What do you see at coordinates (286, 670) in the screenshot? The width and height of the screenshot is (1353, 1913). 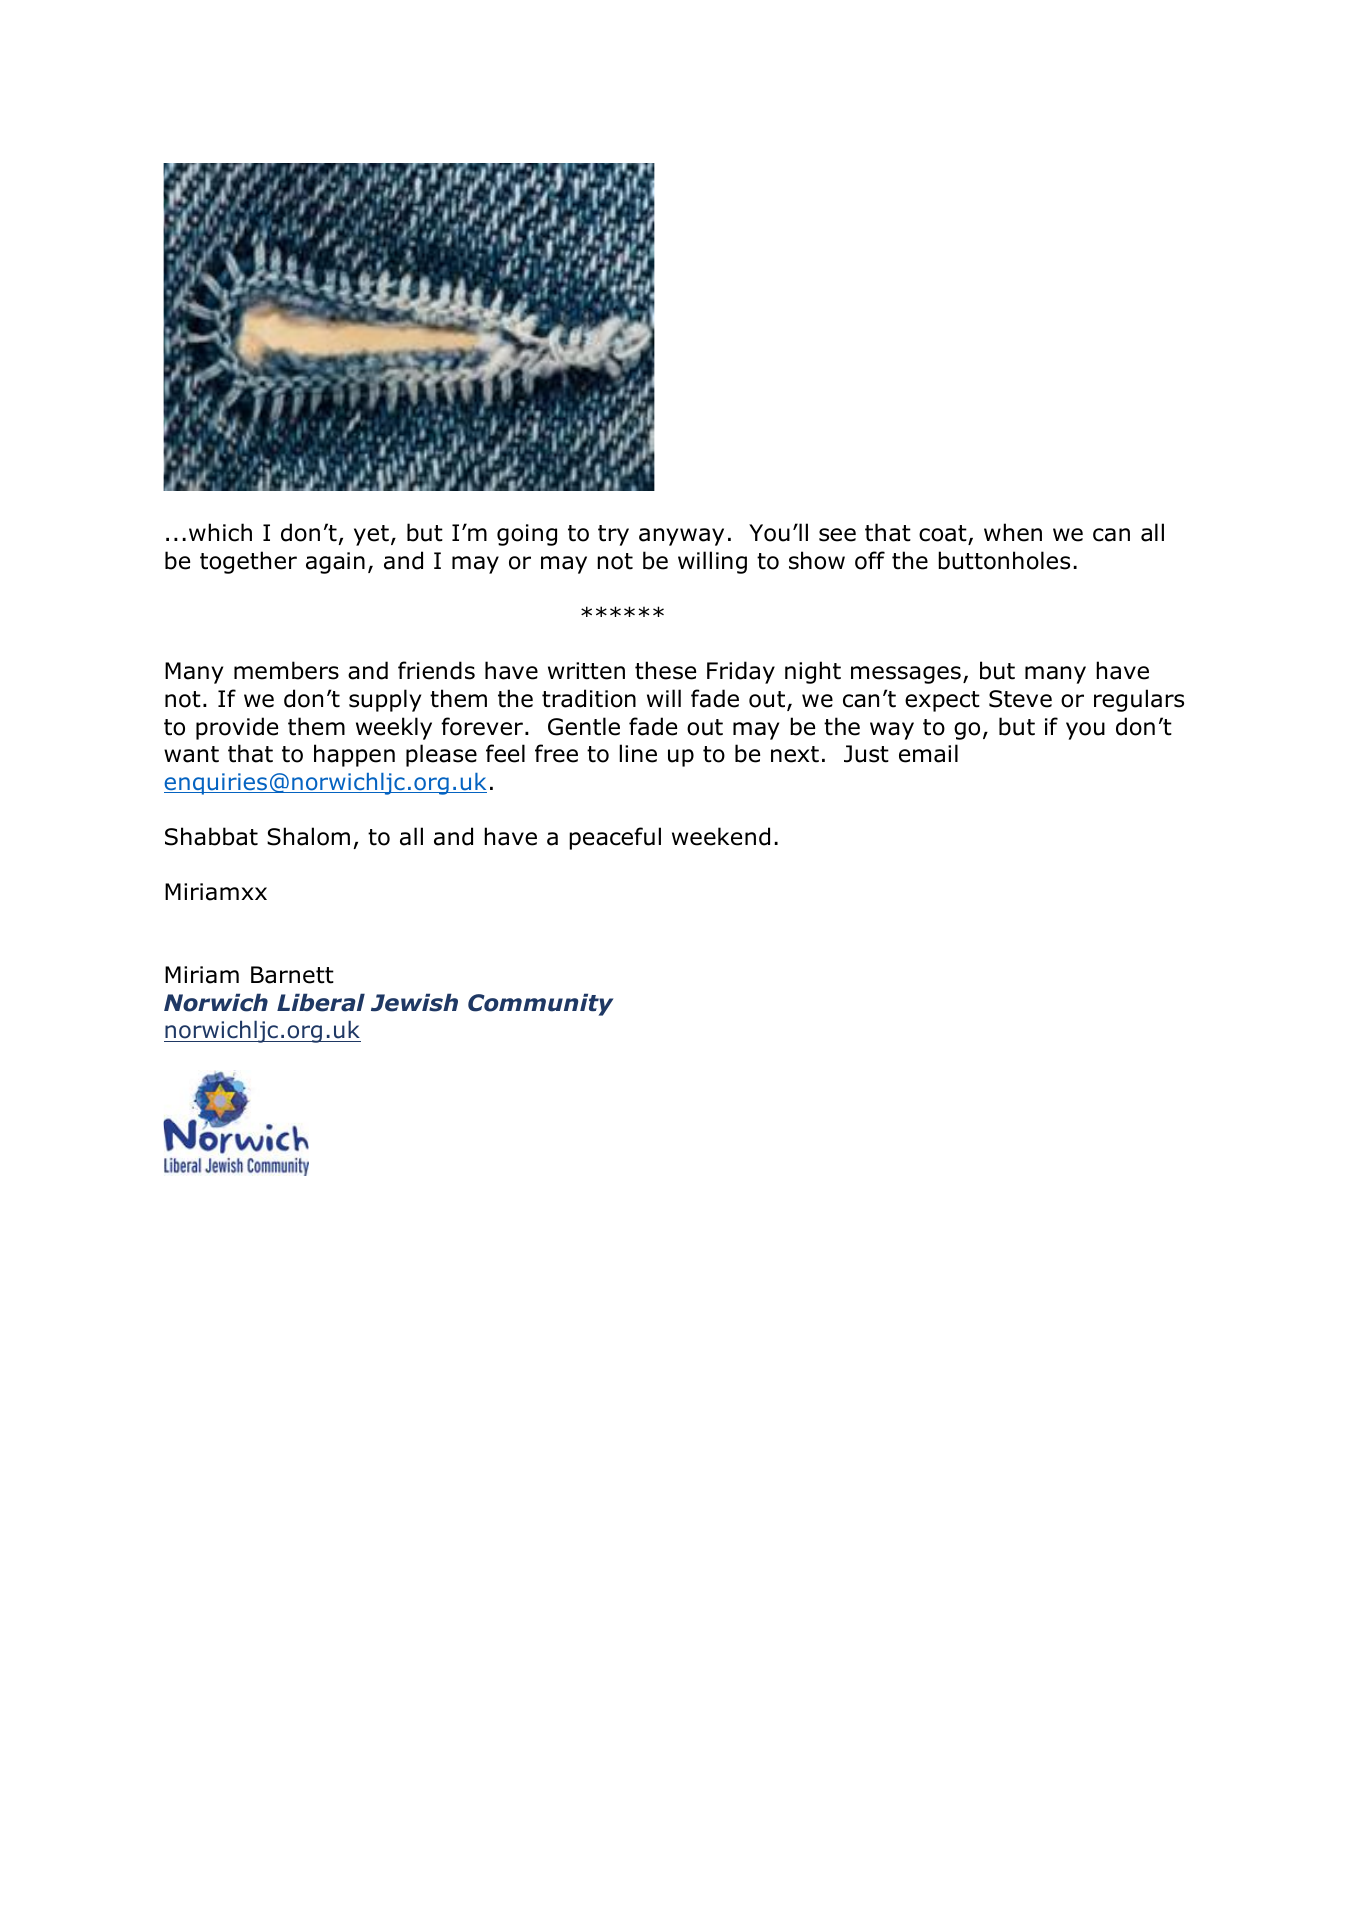 I see `members` at bounding box center [286, 670].
